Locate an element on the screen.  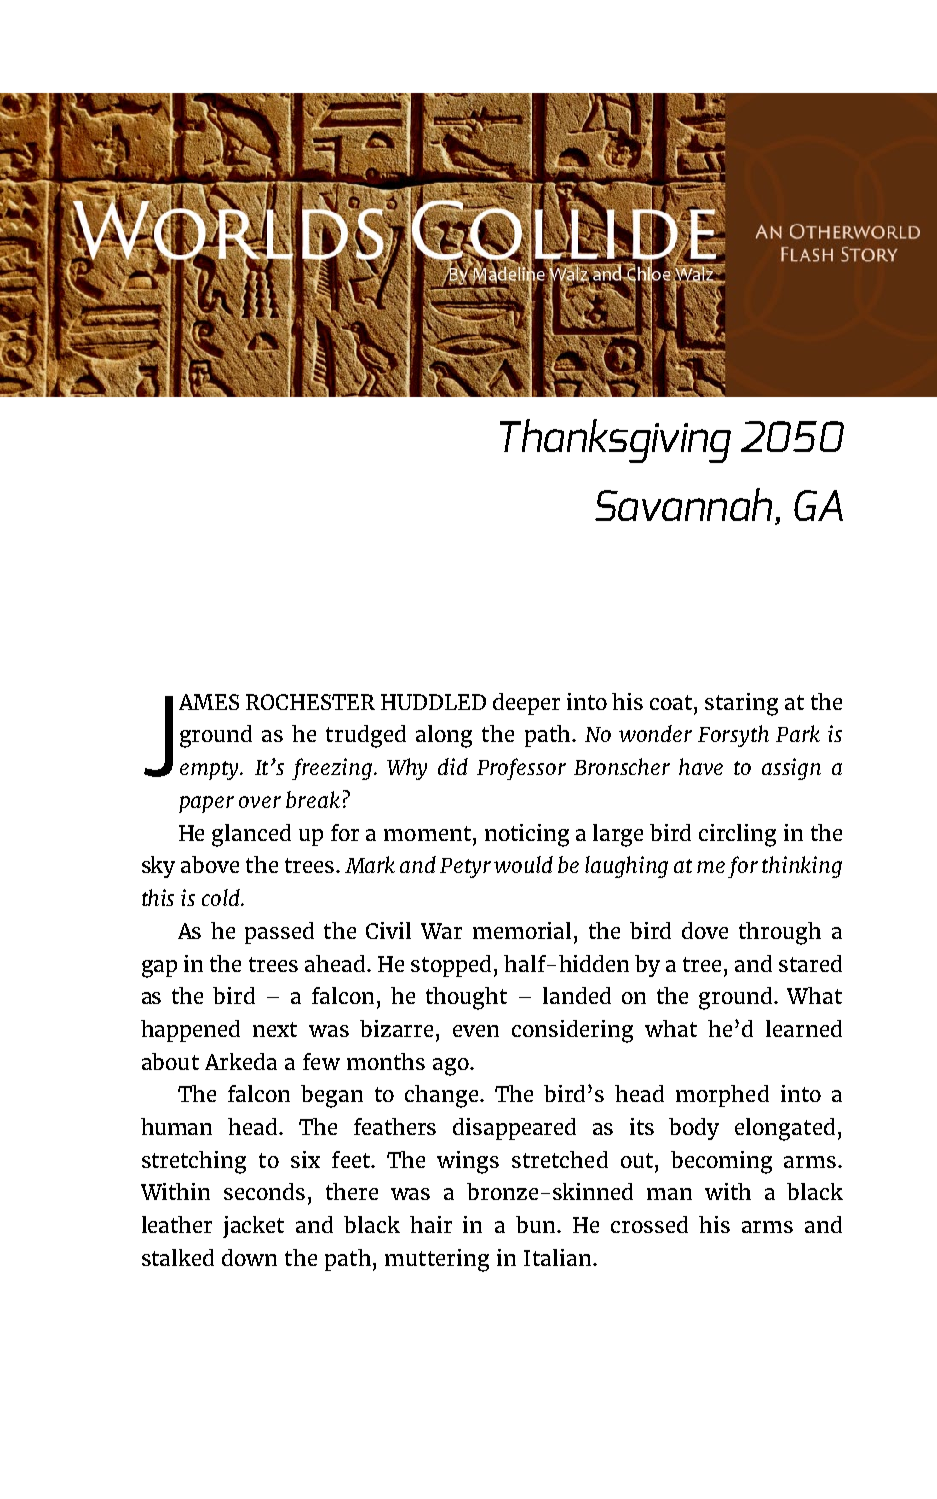
even is located at coordinates (476, 1031).
